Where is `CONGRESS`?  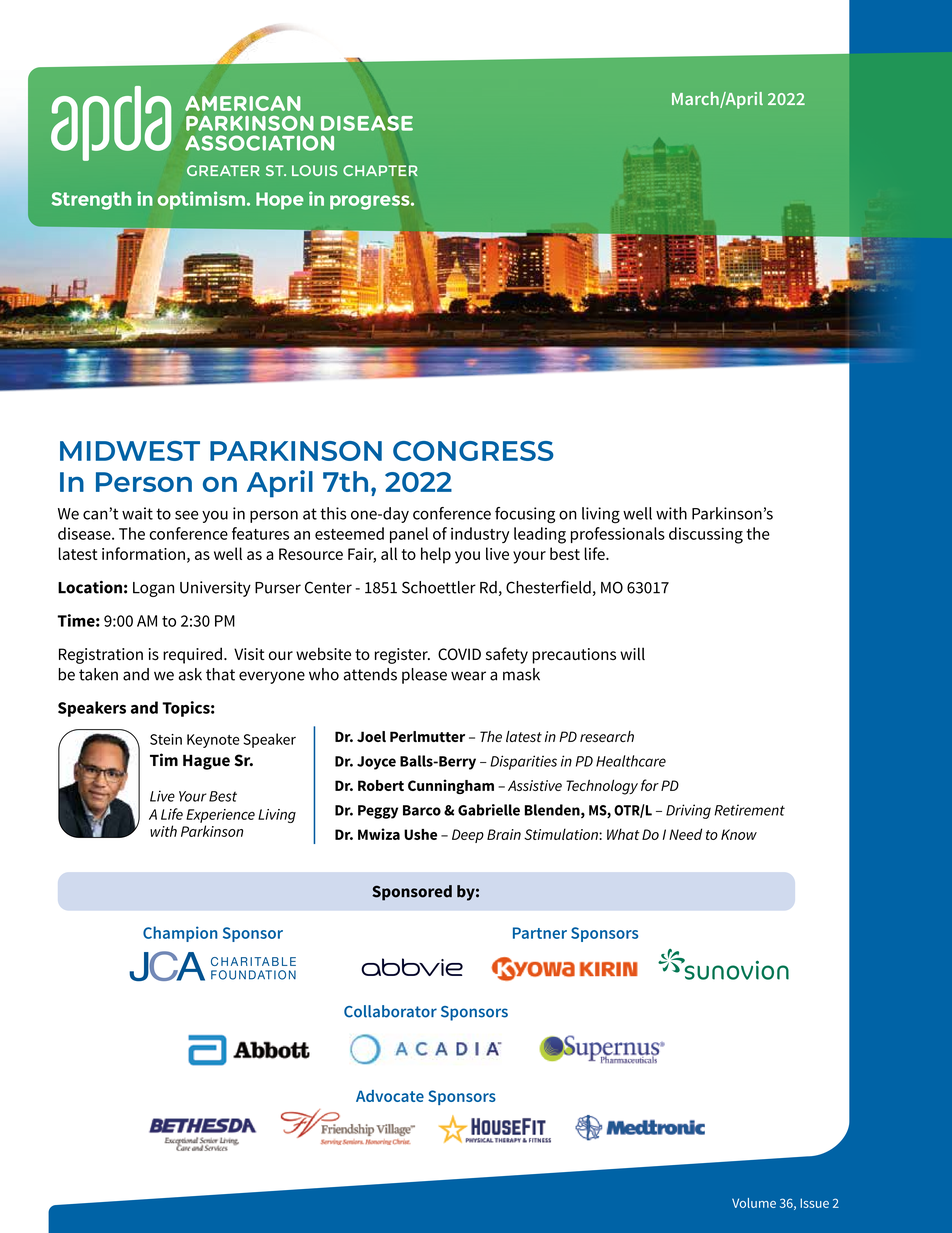 CONGRESS is located at coordinates (473, 451).
